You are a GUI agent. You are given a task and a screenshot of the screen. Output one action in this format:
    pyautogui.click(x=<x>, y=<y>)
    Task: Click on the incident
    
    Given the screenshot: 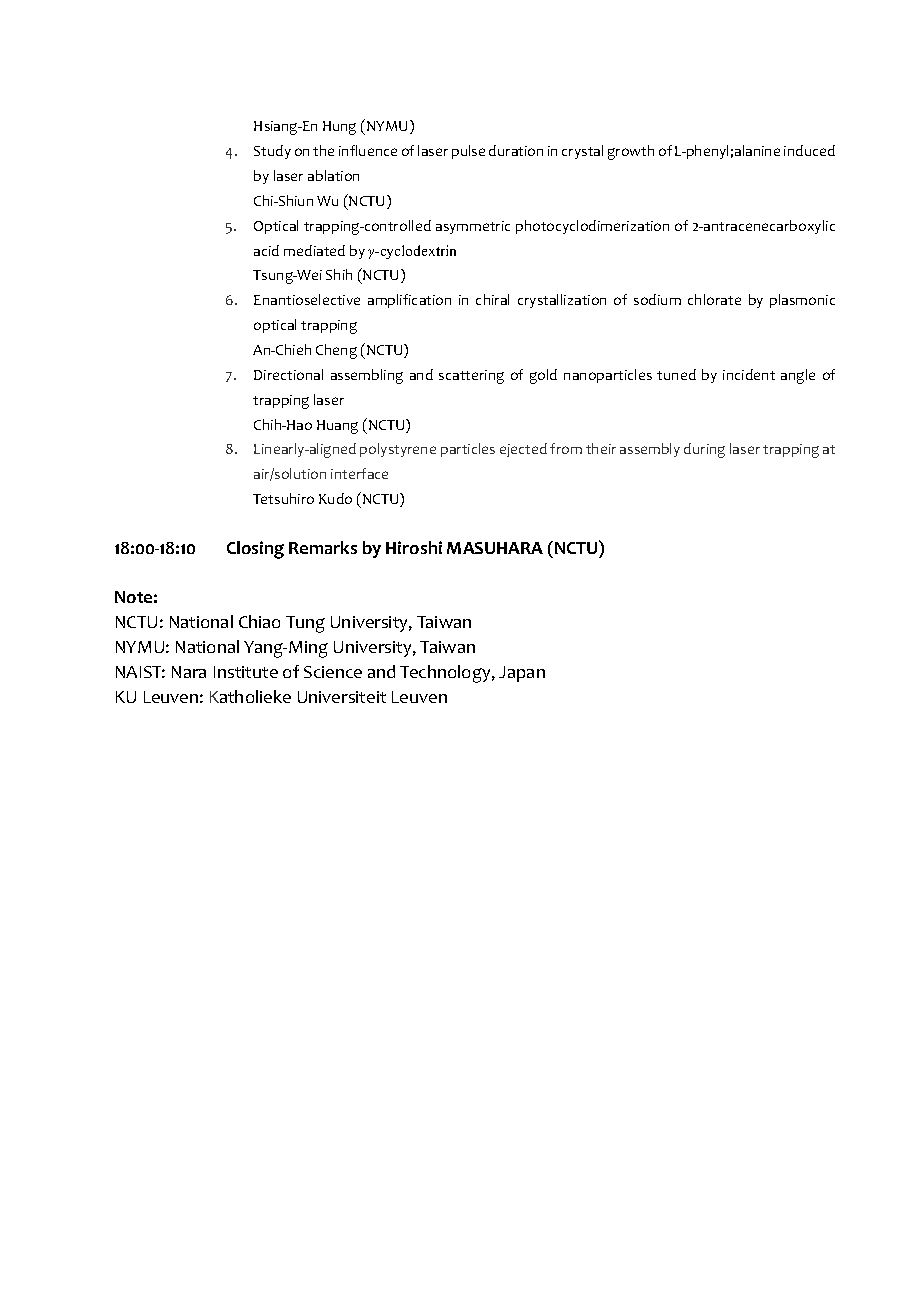 What is the action you would take?
    pyautogui.click(x=749, y=374)
